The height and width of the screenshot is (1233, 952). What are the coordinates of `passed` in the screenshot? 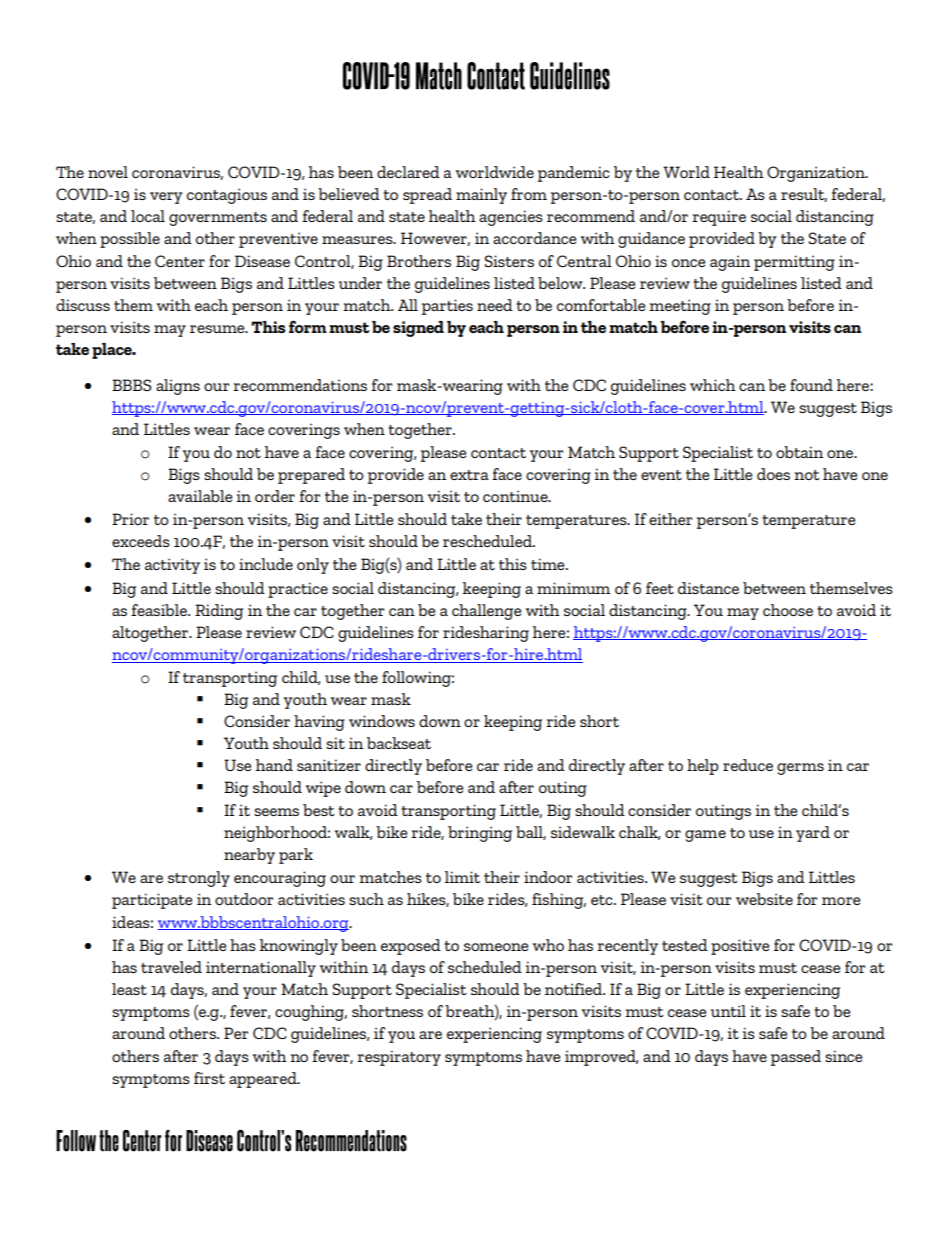 It's located at (796, 1058).
